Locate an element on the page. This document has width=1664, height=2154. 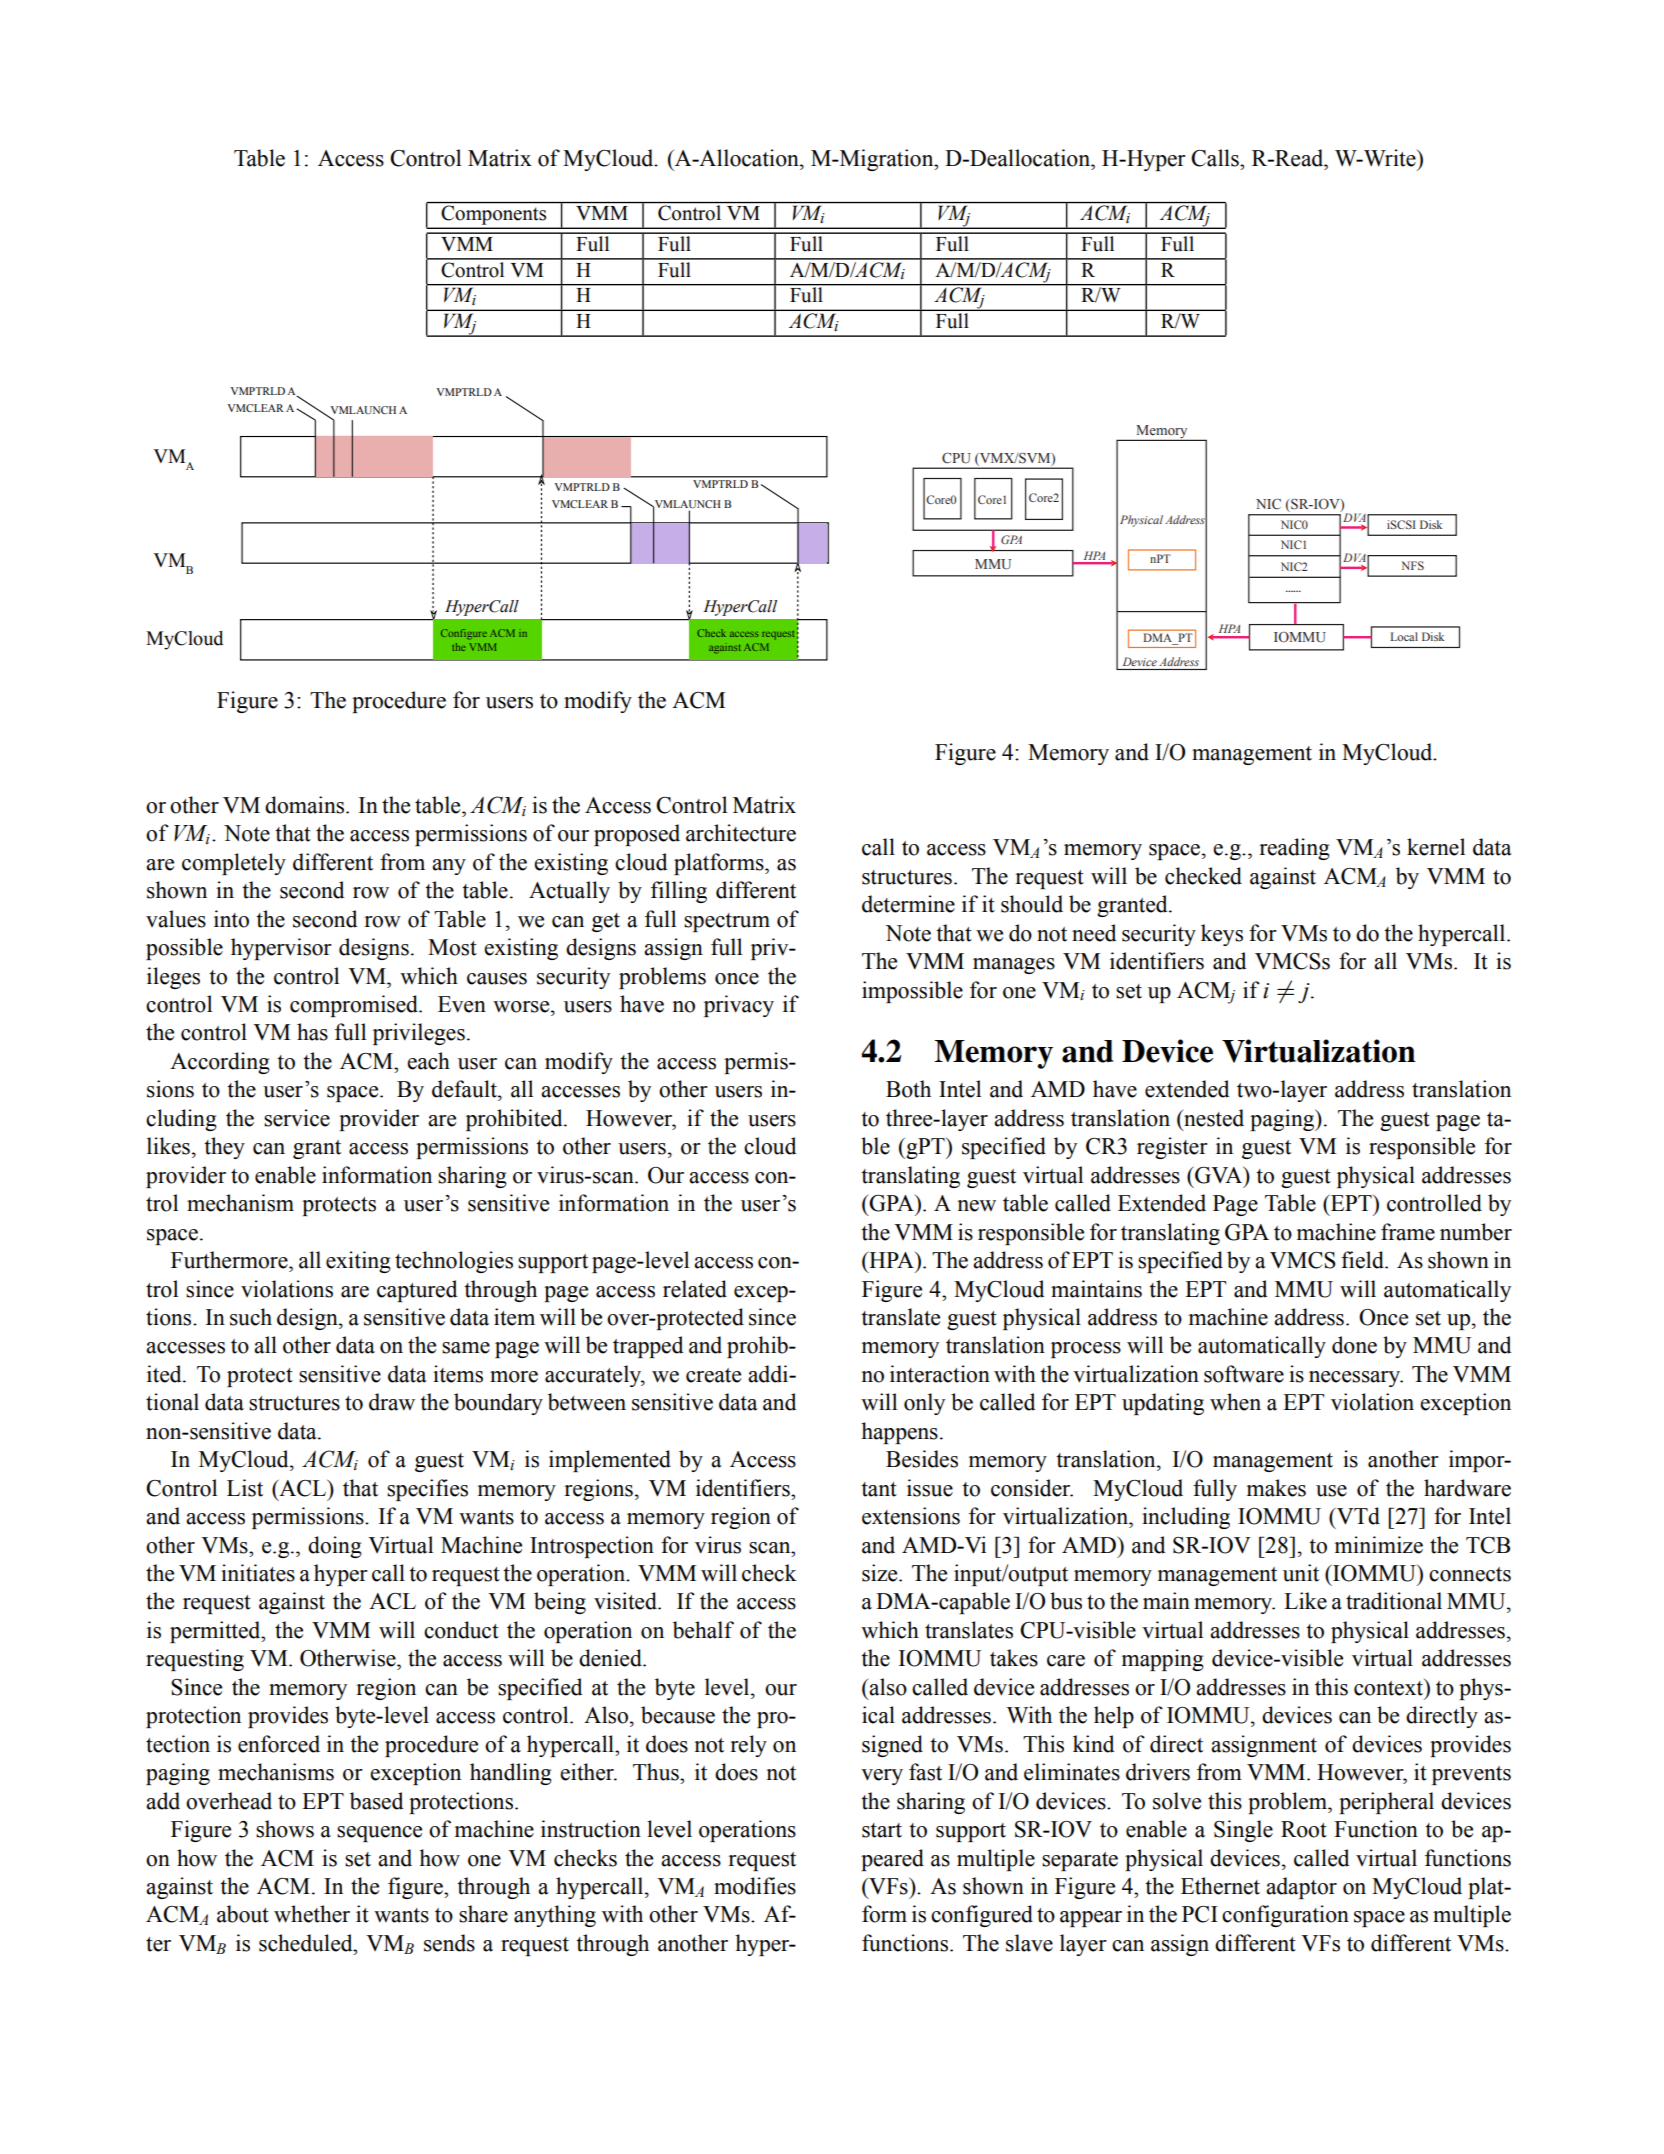
architecture is located at coordinates (741, 833).
